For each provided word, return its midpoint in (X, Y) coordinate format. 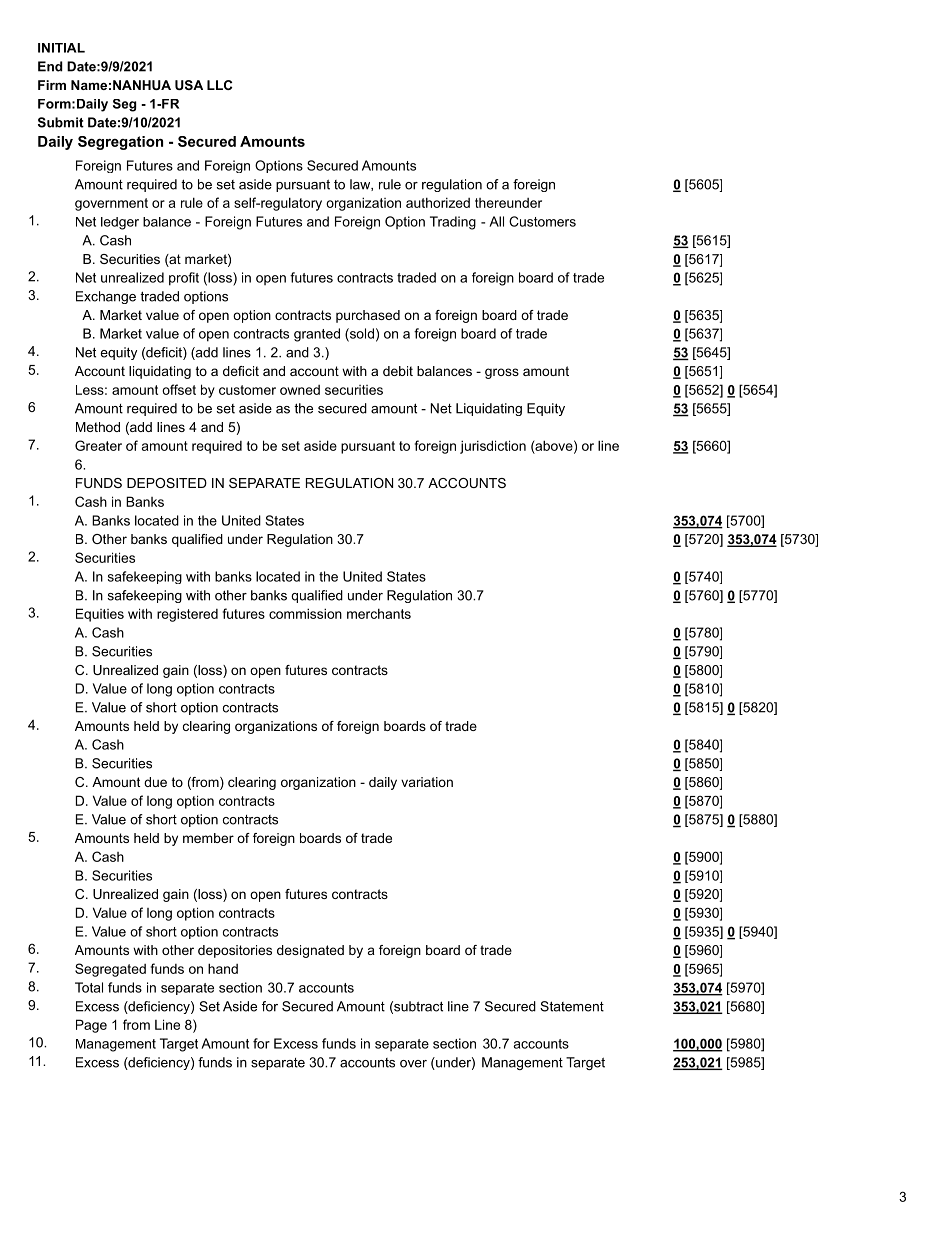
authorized (438, 202)
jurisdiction (493, 447)
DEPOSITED (167, 483)
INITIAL (61, 48)
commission (305, 613)
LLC (219, 85)
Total (89, 987)
